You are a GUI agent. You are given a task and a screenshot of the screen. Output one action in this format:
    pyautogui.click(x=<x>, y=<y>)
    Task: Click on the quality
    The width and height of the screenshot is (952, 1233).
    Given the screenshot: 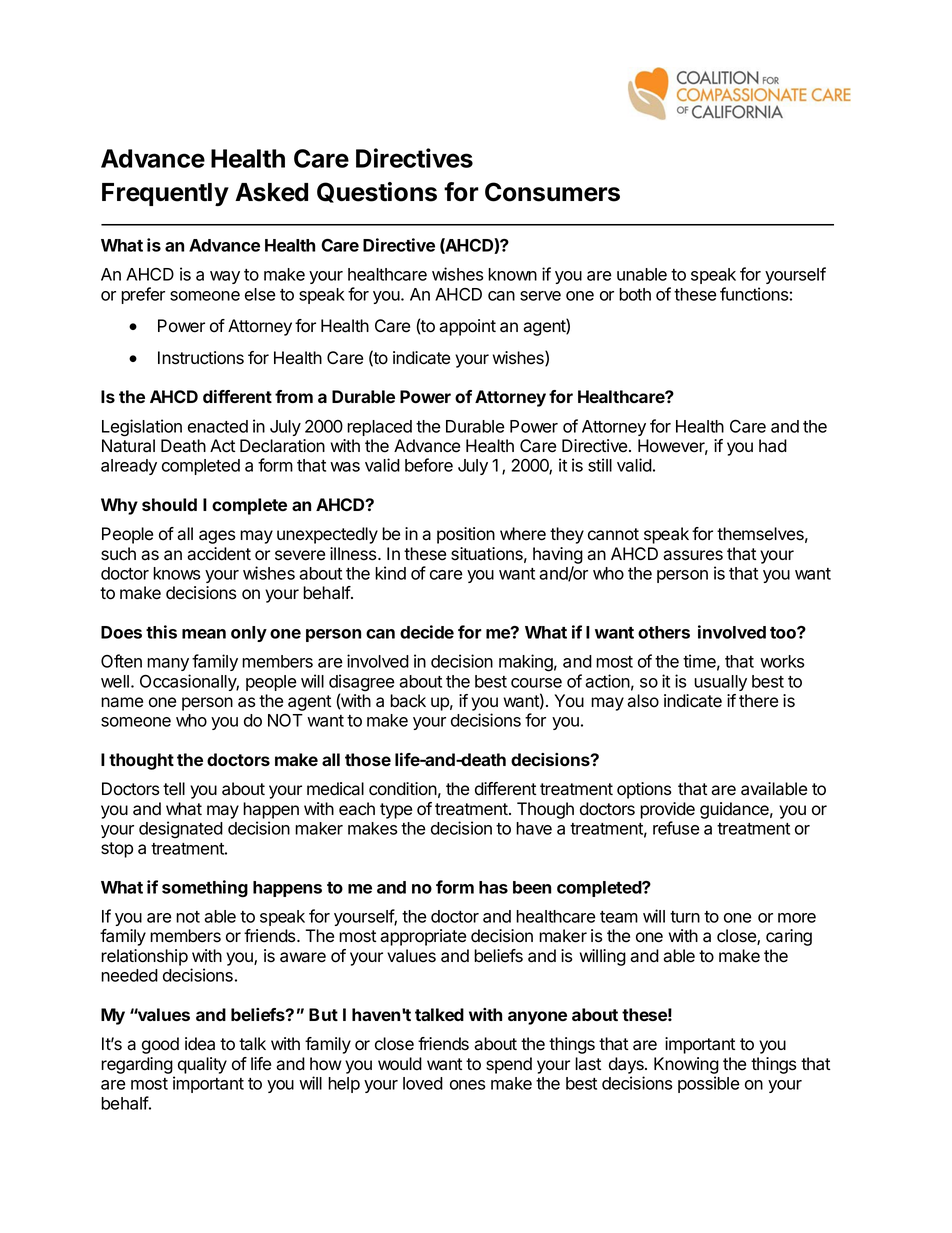 What is the action you would take?
    pyautogui.click(x=202, y=1065)
